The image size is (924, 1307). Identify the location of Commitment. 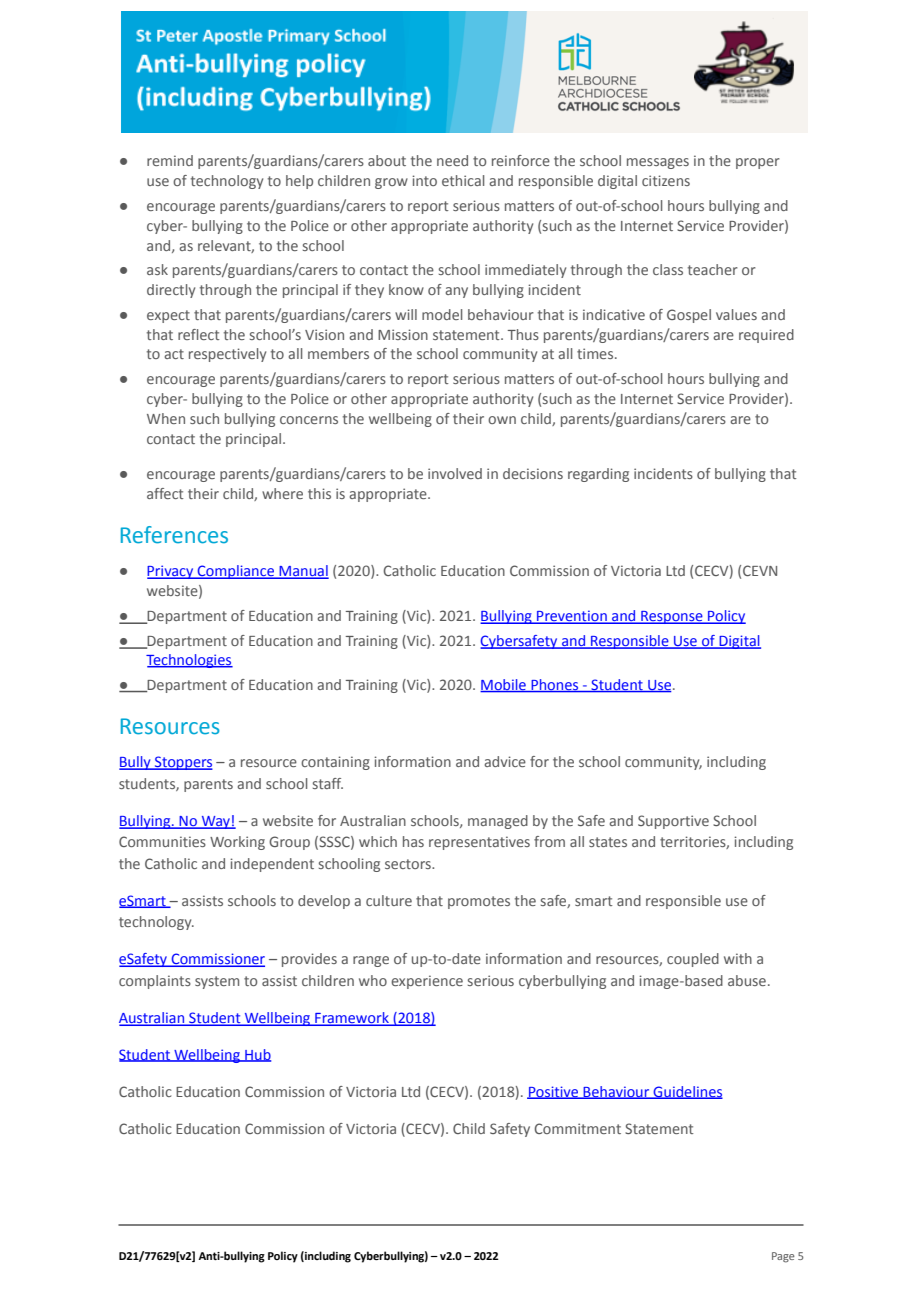
(577, 1128).
